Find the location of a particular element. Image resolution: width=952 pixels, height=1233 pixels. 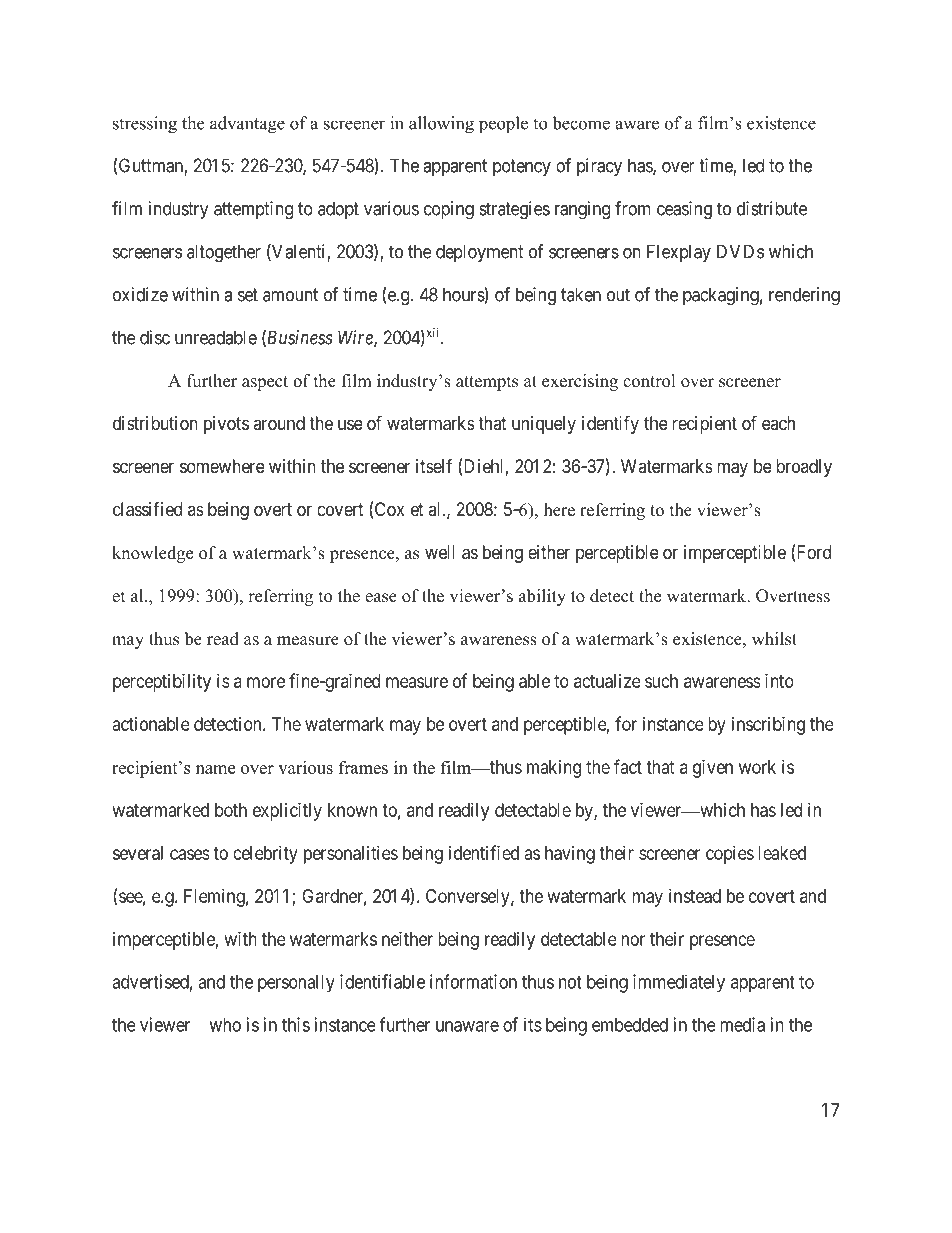

personally is located at coordinates (296, 984).
